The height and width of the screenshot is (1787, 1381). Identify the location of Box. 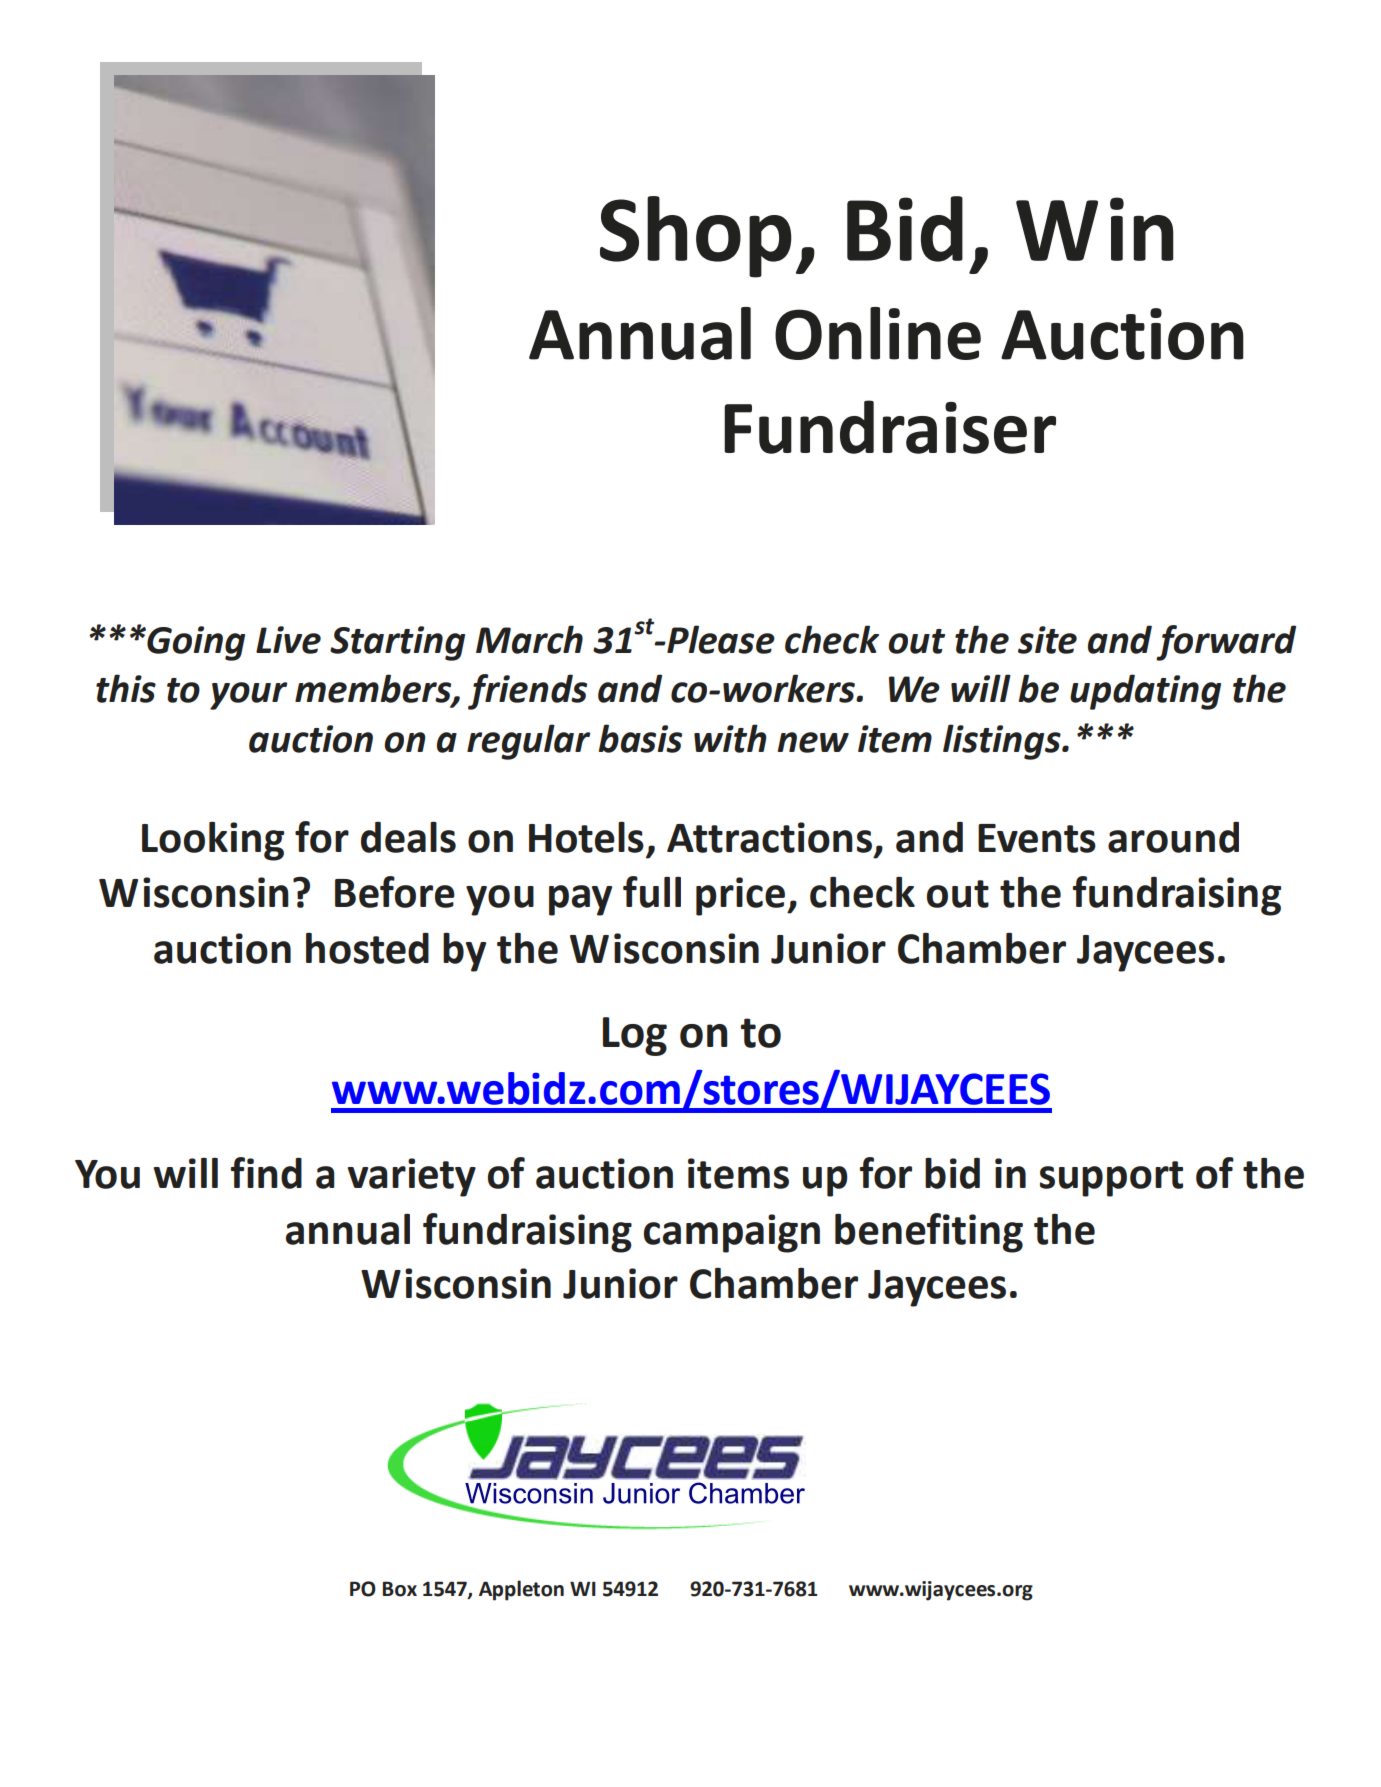
(400, 1589).
